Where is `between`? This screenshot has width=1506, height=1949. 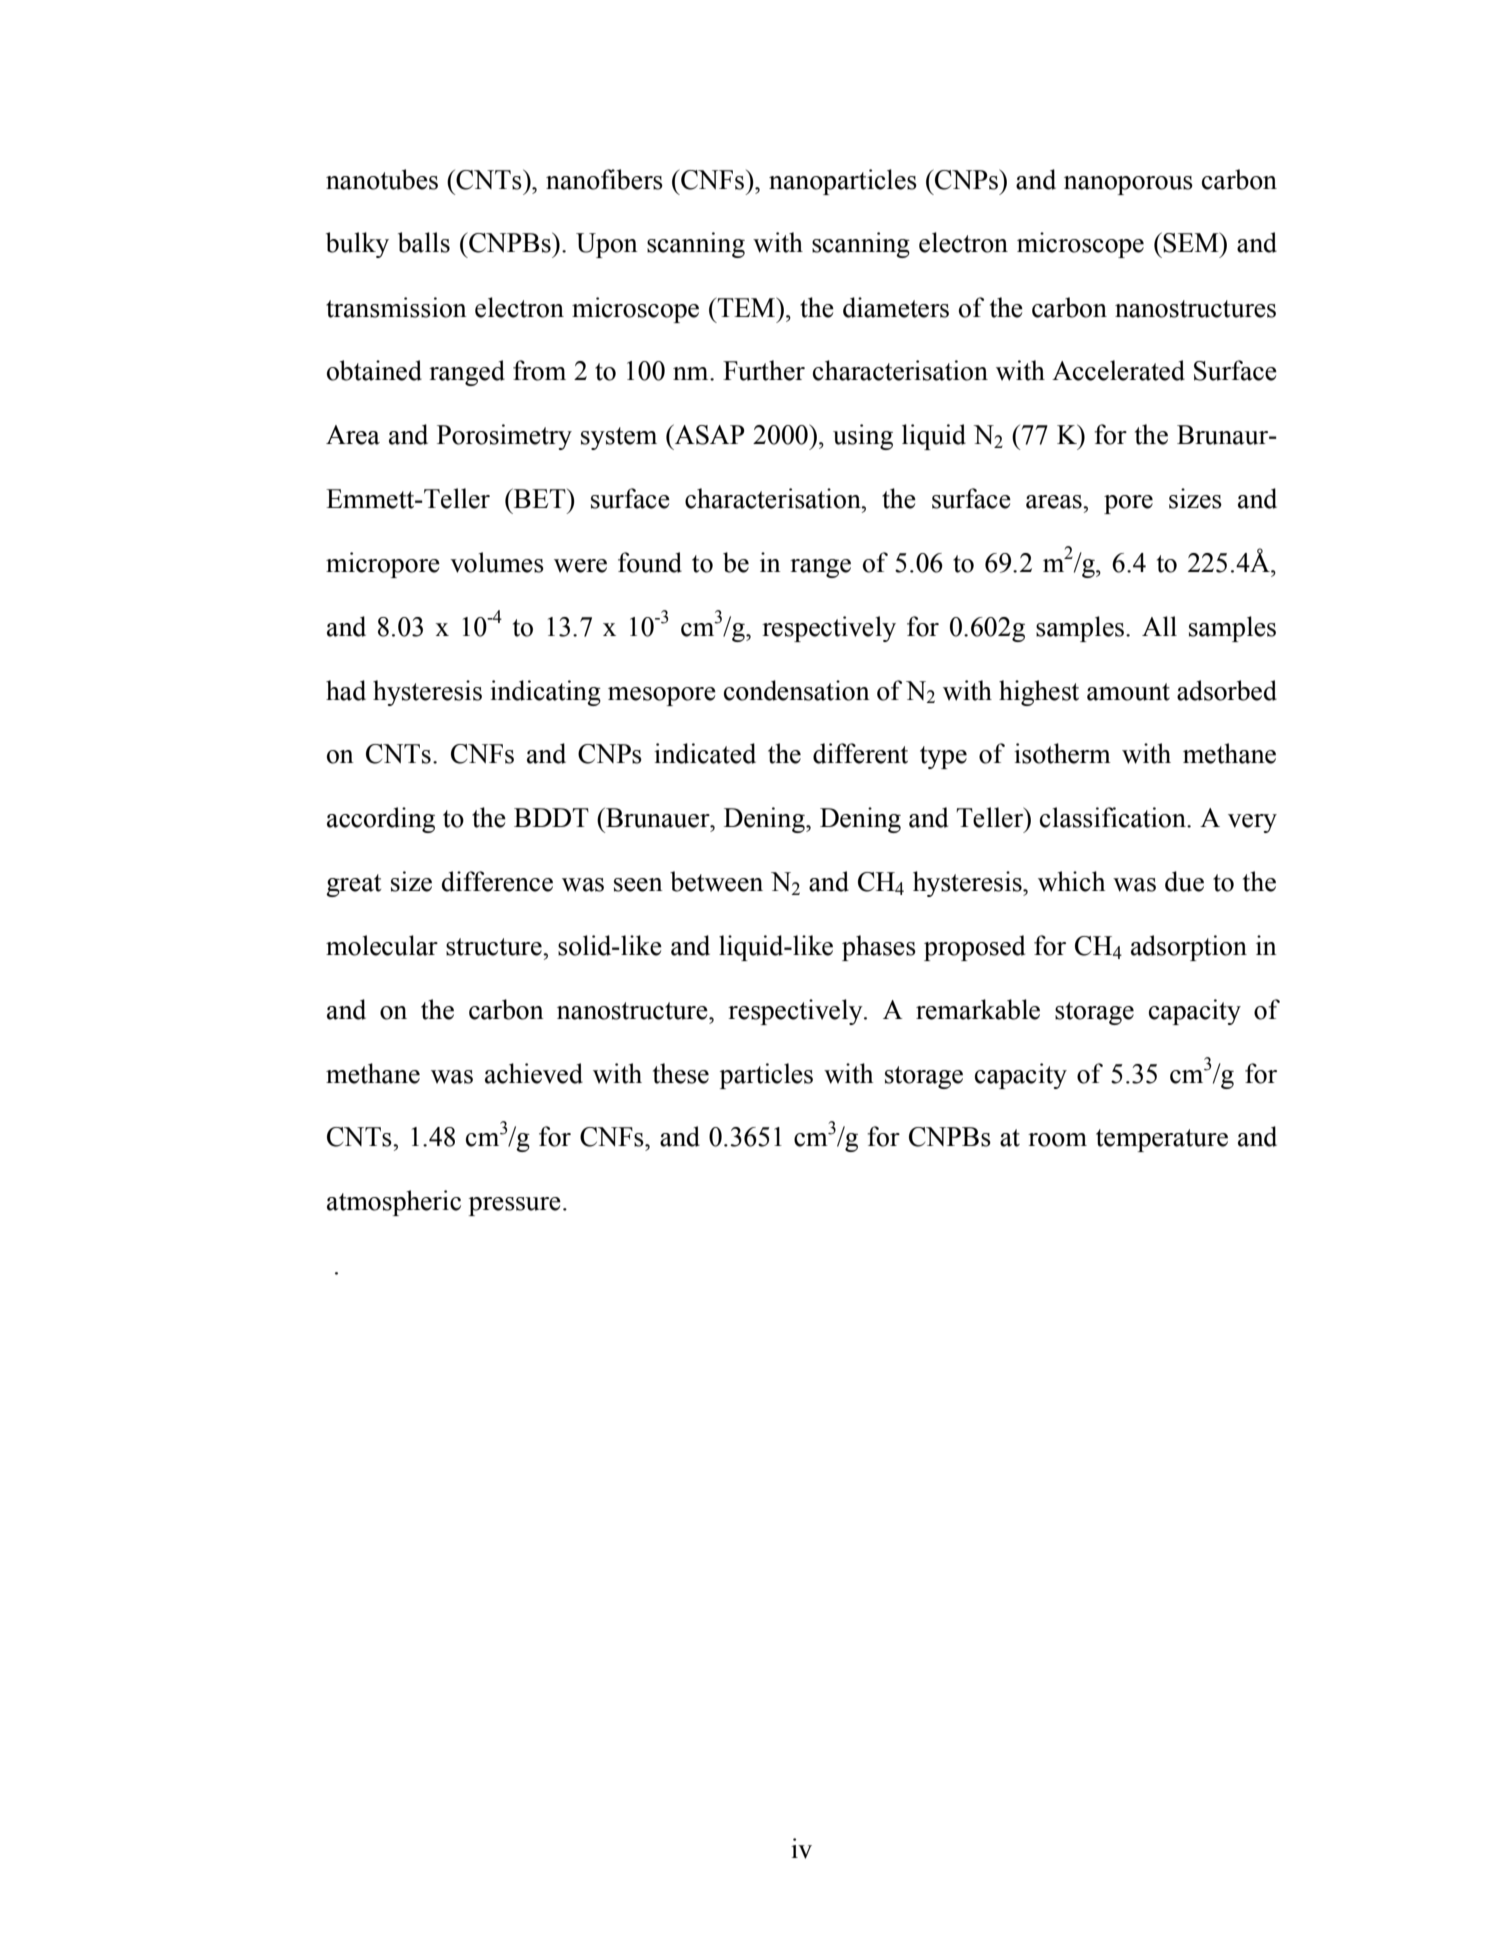 between is located at coordinates (716, 881).
